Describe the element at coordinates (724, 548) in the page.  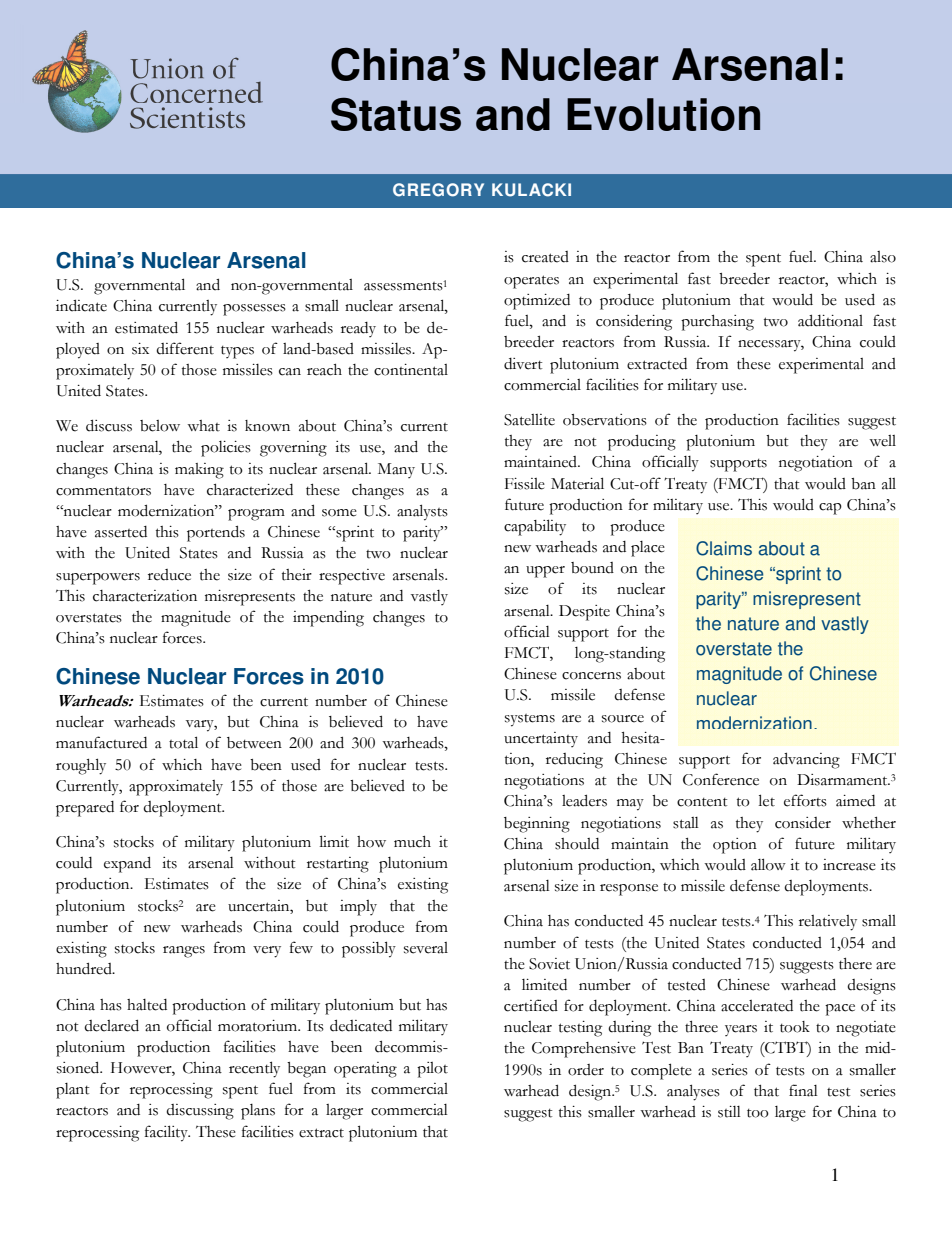
I see `Claims` at that location.
